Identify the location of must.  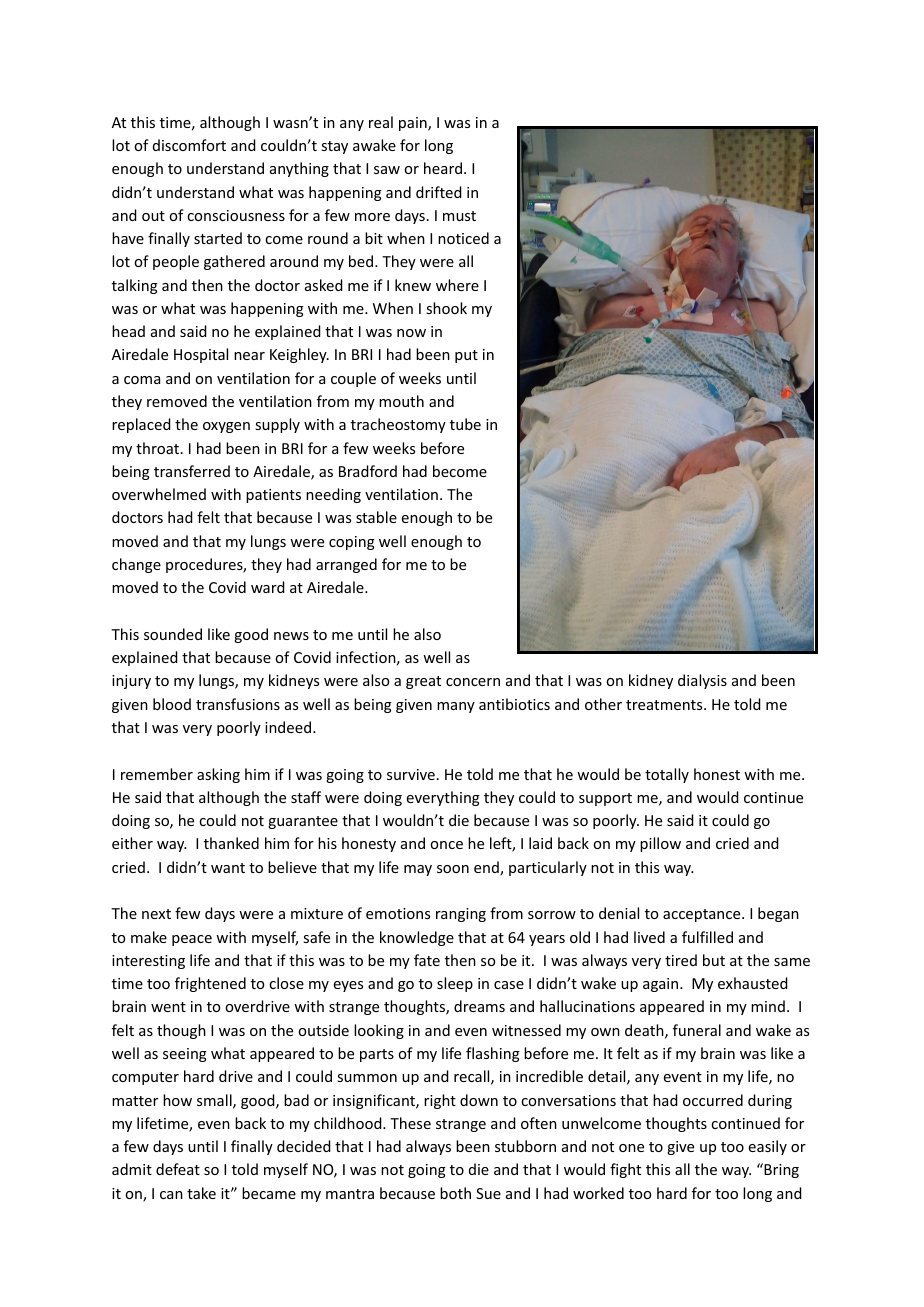
(459, 216).
